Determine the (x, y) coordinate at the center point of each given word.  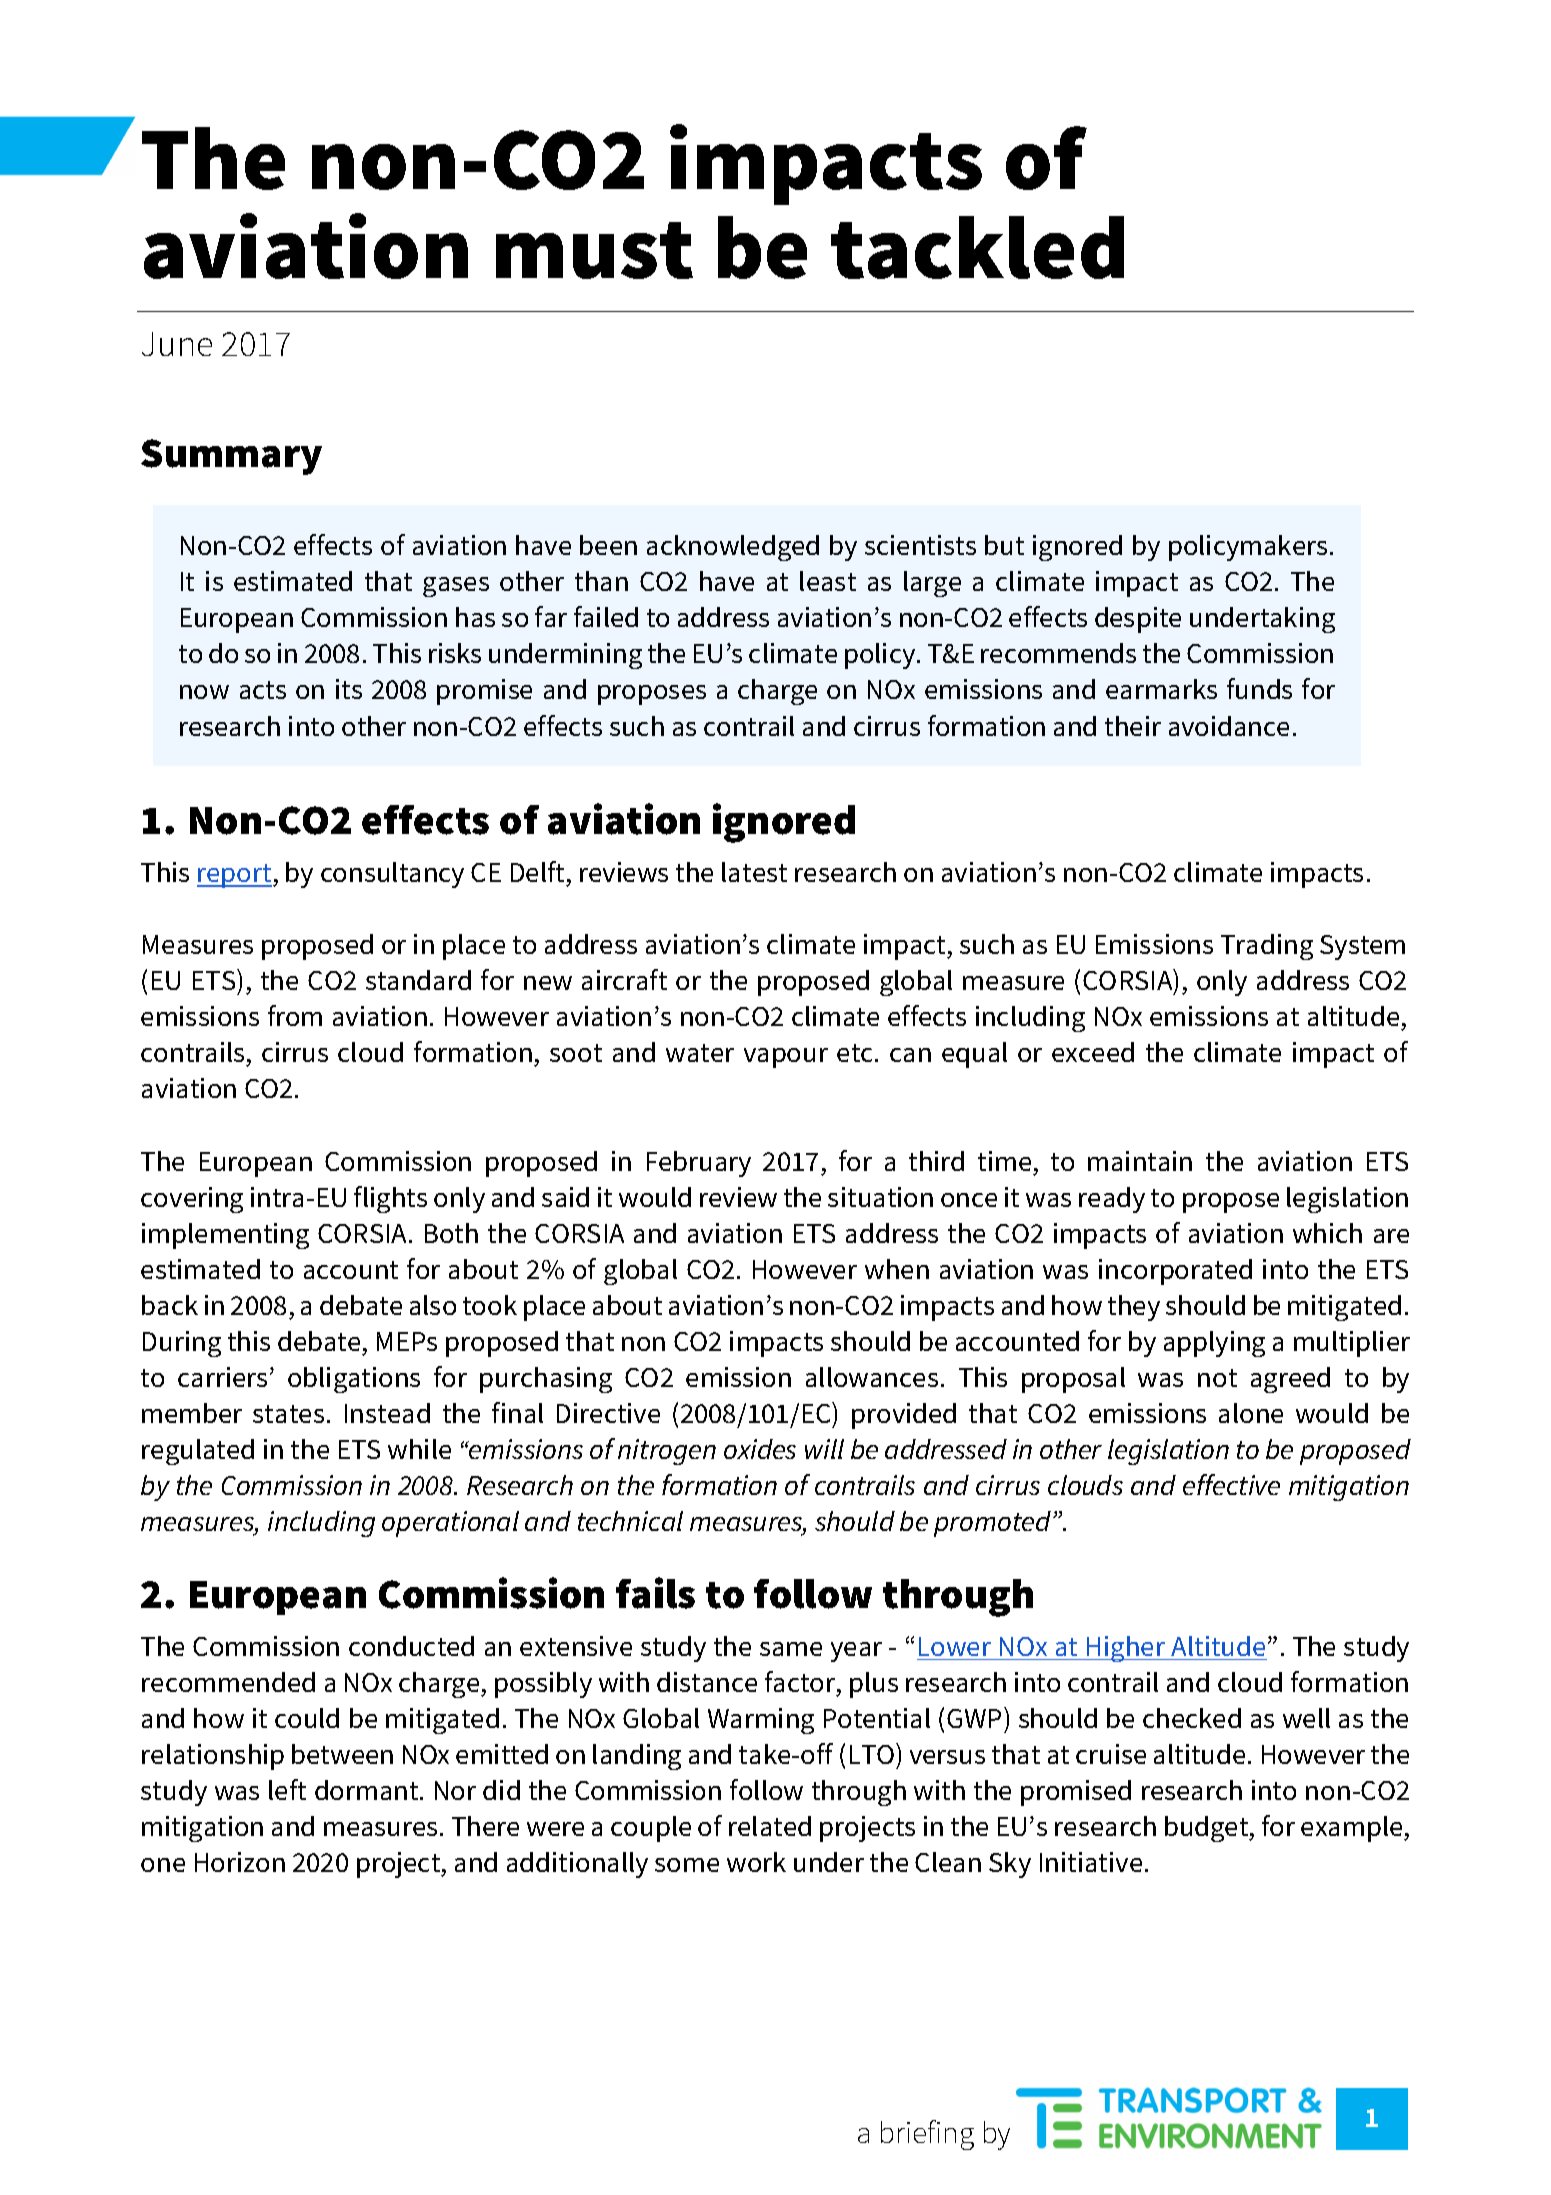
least (828, 581)
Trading (1267, 947)
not (1217, 1378)
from (295, 1015)
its (349, 689)
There (485, 1826)
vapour (786, 1058)
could (307, 1718)
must (594, 250)
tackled (977, 247)
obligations (354, 1380)
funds (1259, 688)
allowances (872, 1377)
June (177, 344)
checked (1192, 1718)
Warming (761, 1721)
